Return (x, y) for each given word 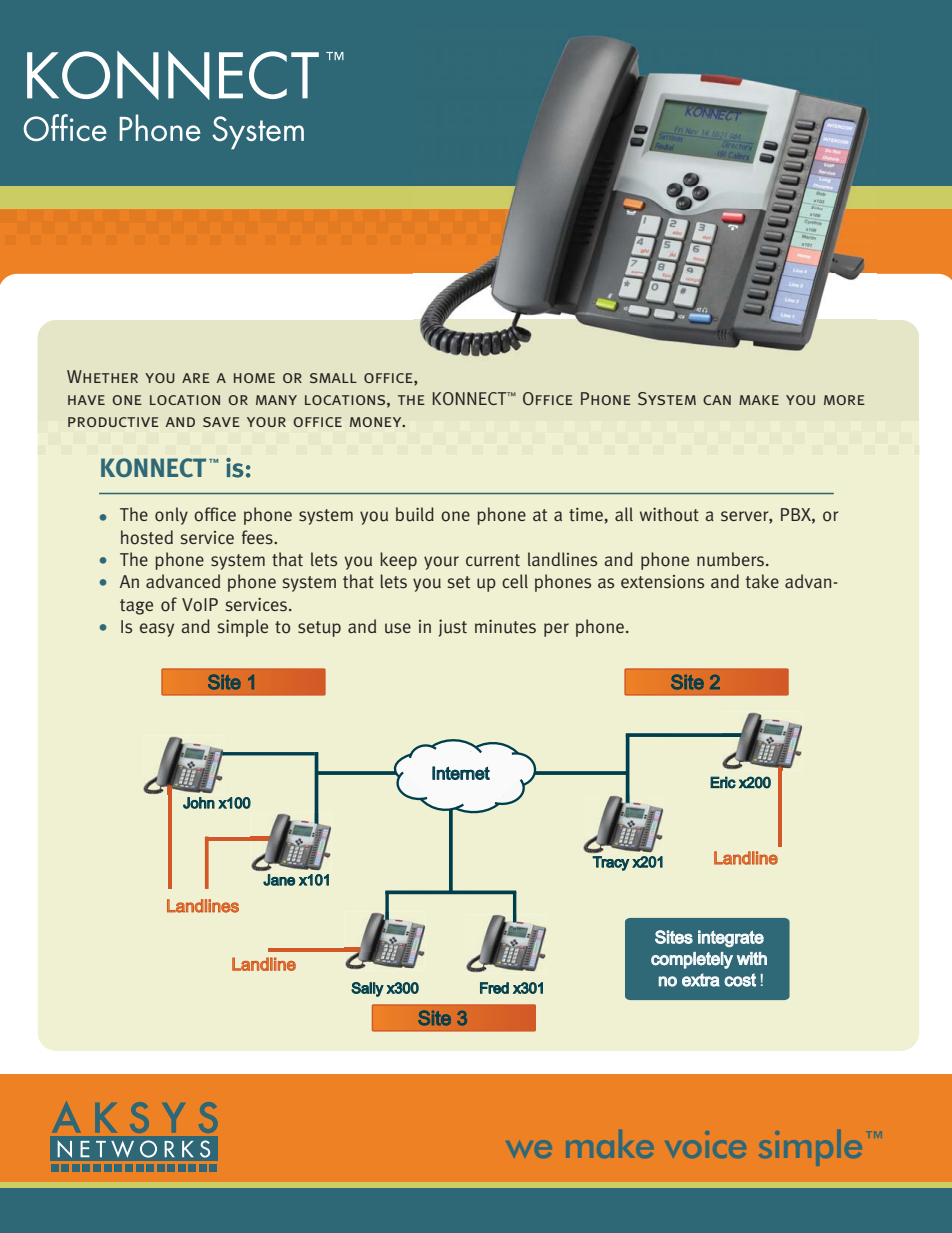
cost (740, 980)
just (453, 628)
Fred (494, 988)
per (556, 630)
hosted (147, 537)
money (377, 422)
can (717, 400)
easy (157, 630)
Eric (723, 782)
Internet (461, 773)
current (493, 560)
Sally (367, 989)
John (199, 803)
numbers (732, 559)
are (196, 378)
